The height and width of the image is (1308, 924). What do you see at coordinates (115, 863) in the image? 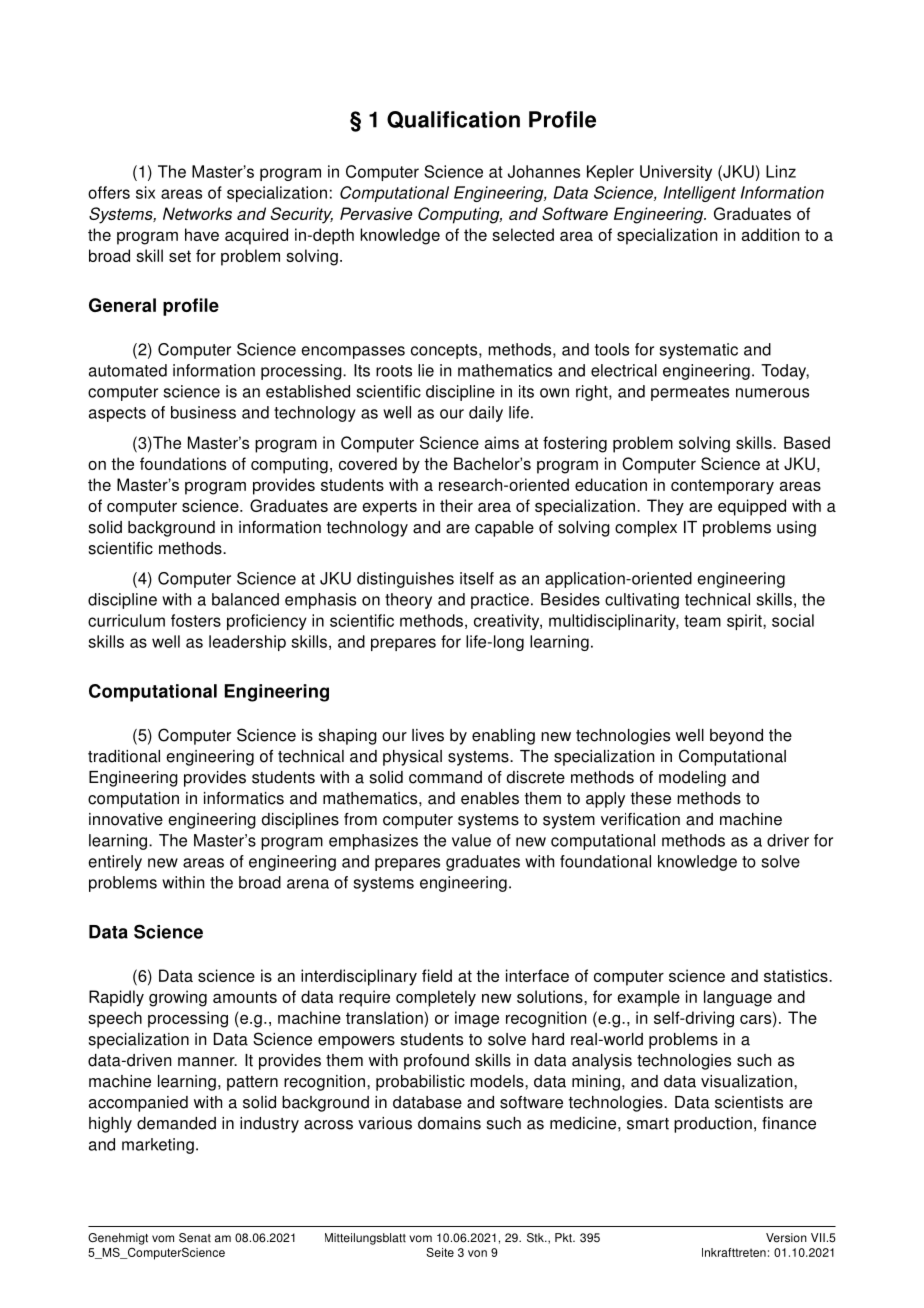
I see `entirely` at bounding box center [115, 863].
